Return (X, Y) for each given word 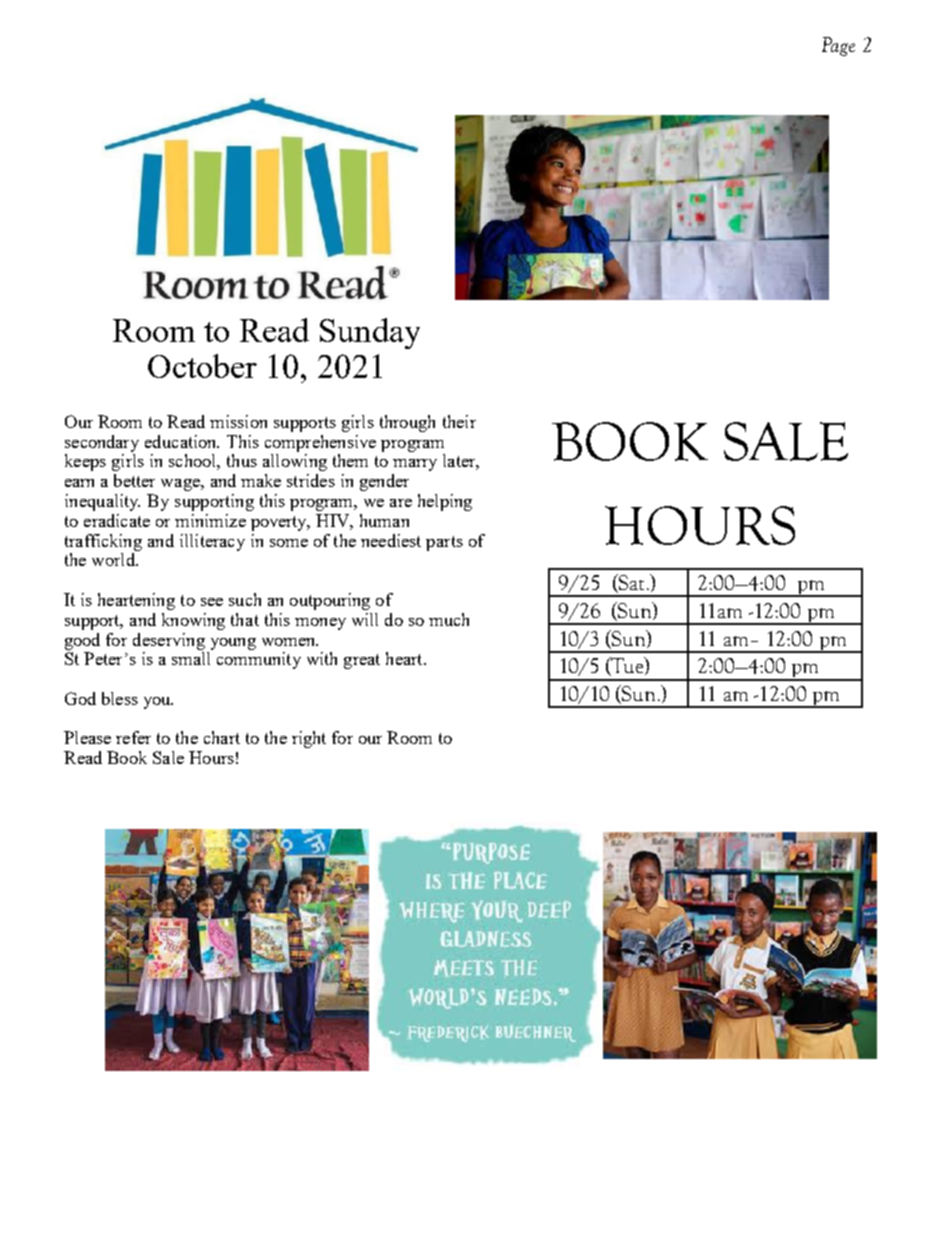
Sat (630, 583)
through (407, 423)
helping (445, 502)
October (202, 366)
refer (133, 737)
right (309, 739)
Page (838, 46)
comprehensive (320, 443)
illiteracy (212, 542)
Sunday (370, 333)
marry (415, 465)
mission (238, 421)
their (459, 421)
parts (444, 543)
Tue (627, 666)
